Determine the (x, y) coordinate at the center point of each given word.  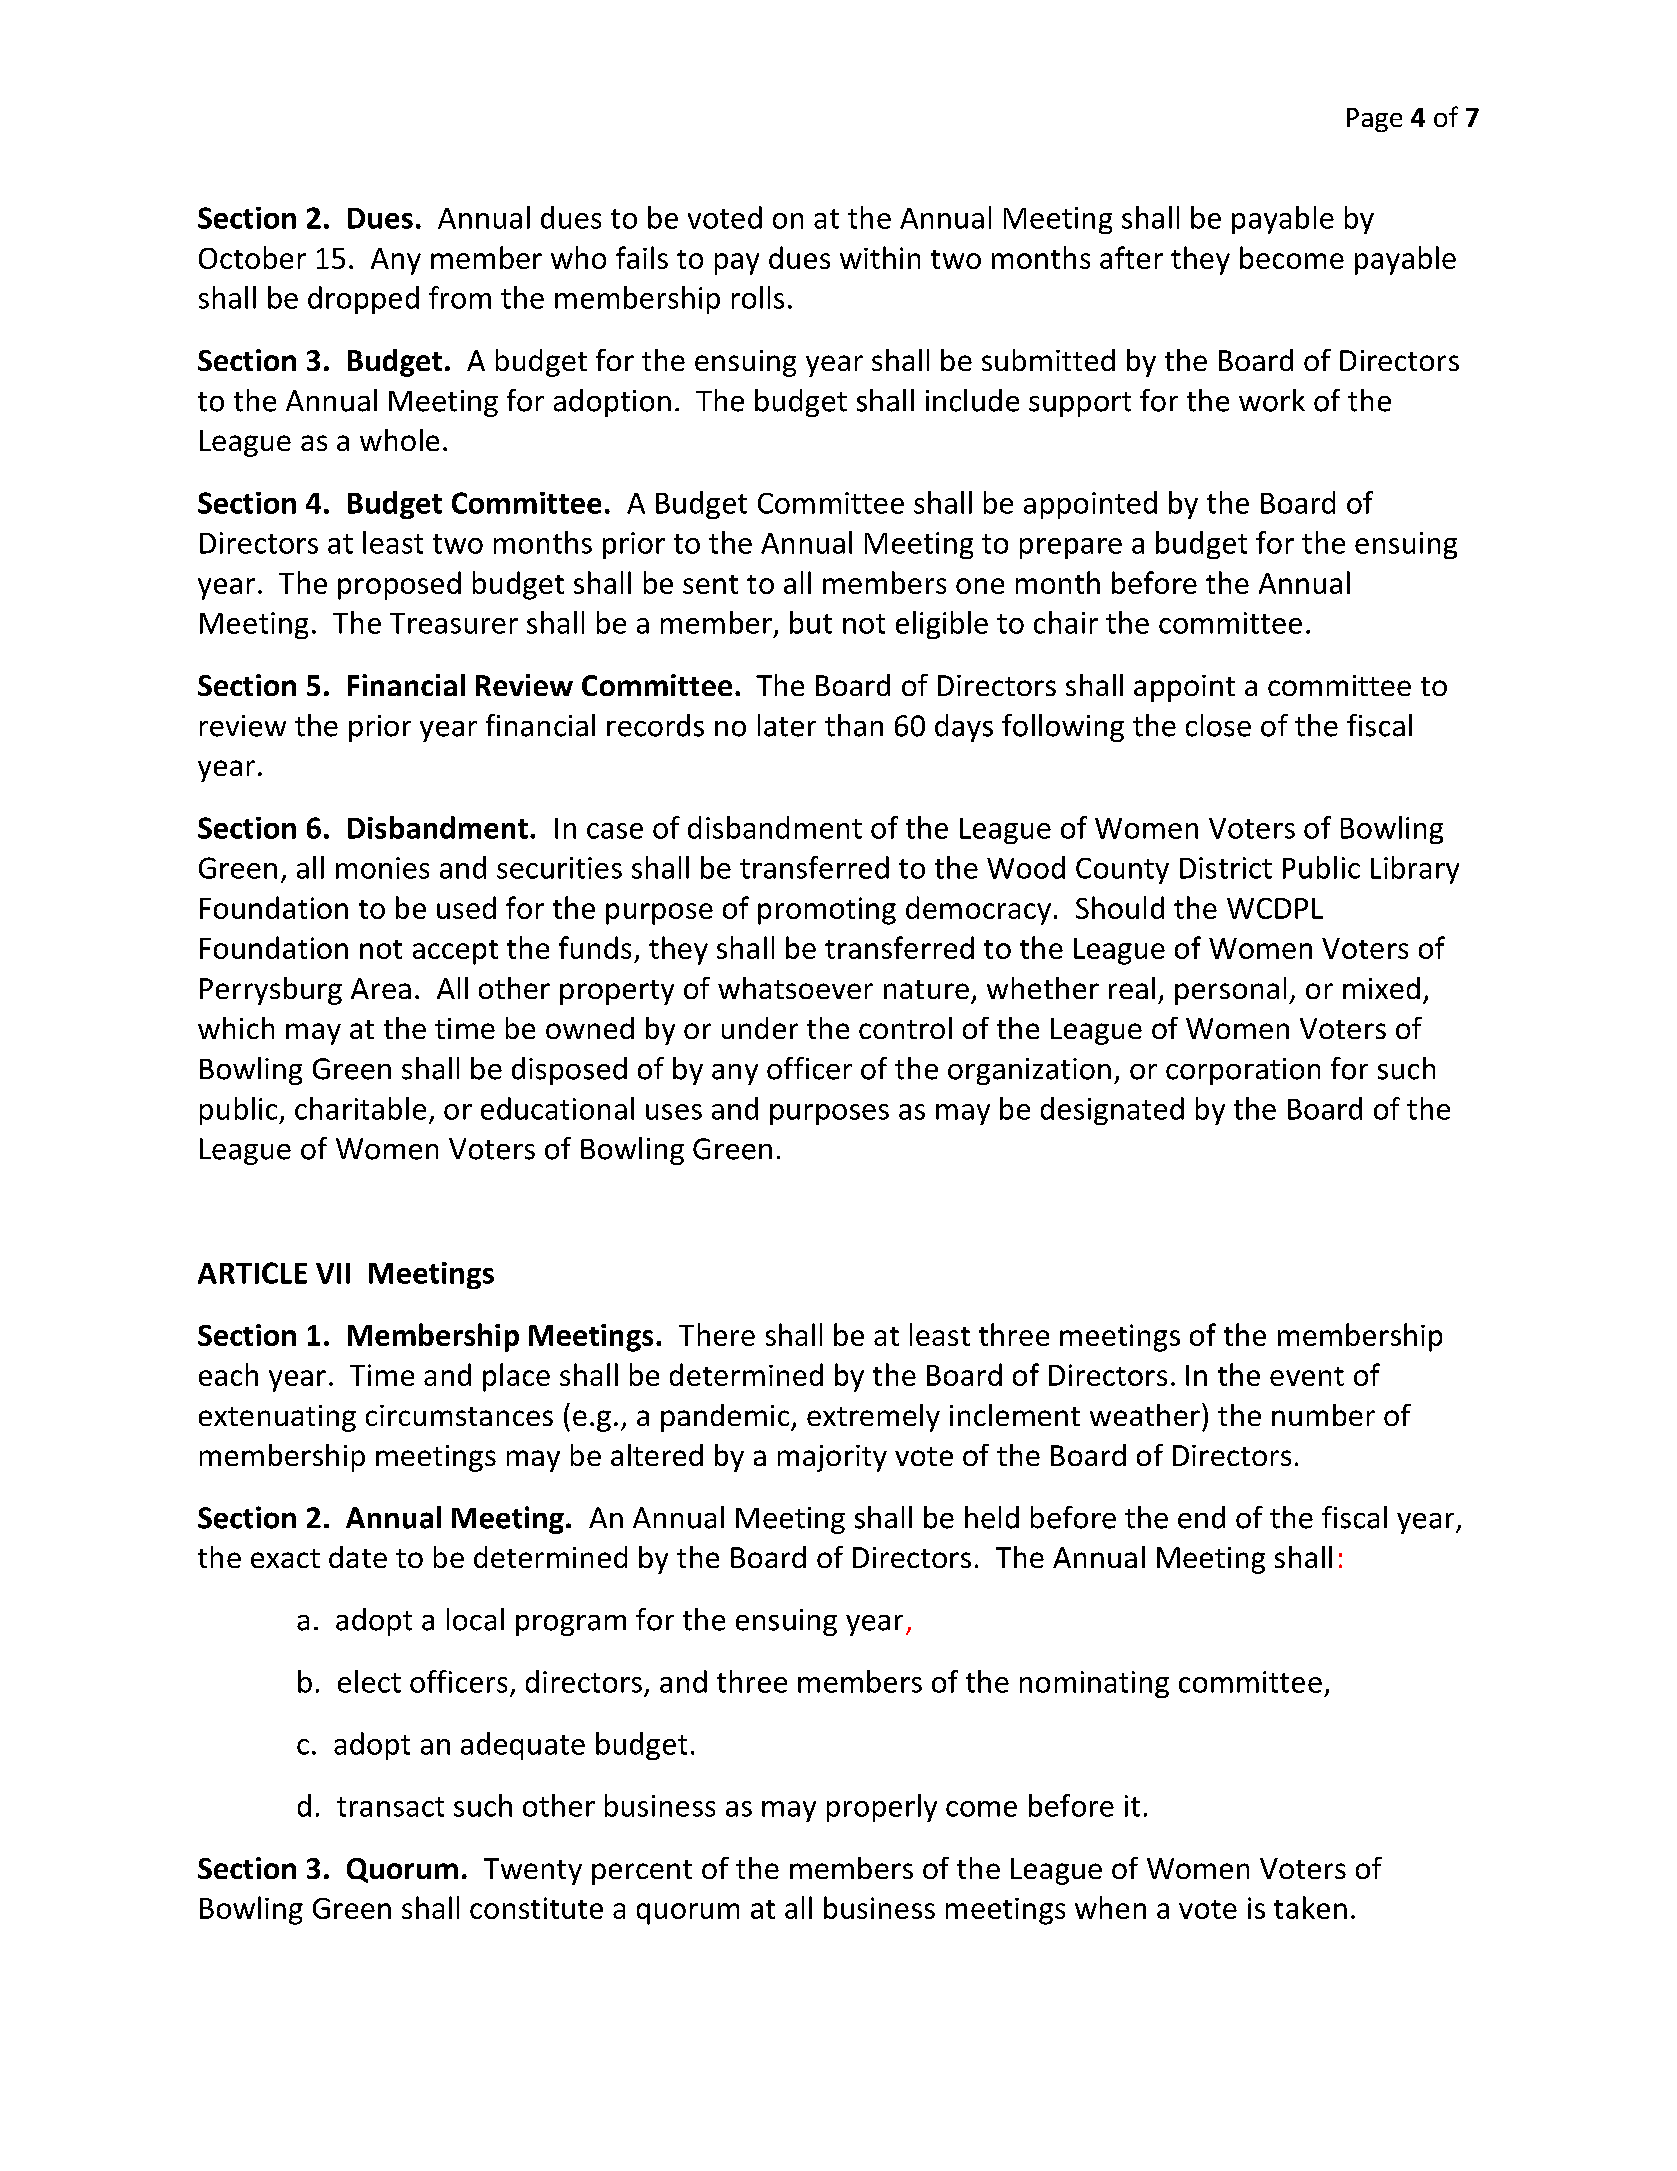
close (1218, 725)
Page (1374, 120)
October (252, 257)
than (854, 725)
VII (333, 1273)
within (880, 257)
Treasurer (454, 623)
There (717, 1334)
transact (390, 1807)
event (1307, 1376)
